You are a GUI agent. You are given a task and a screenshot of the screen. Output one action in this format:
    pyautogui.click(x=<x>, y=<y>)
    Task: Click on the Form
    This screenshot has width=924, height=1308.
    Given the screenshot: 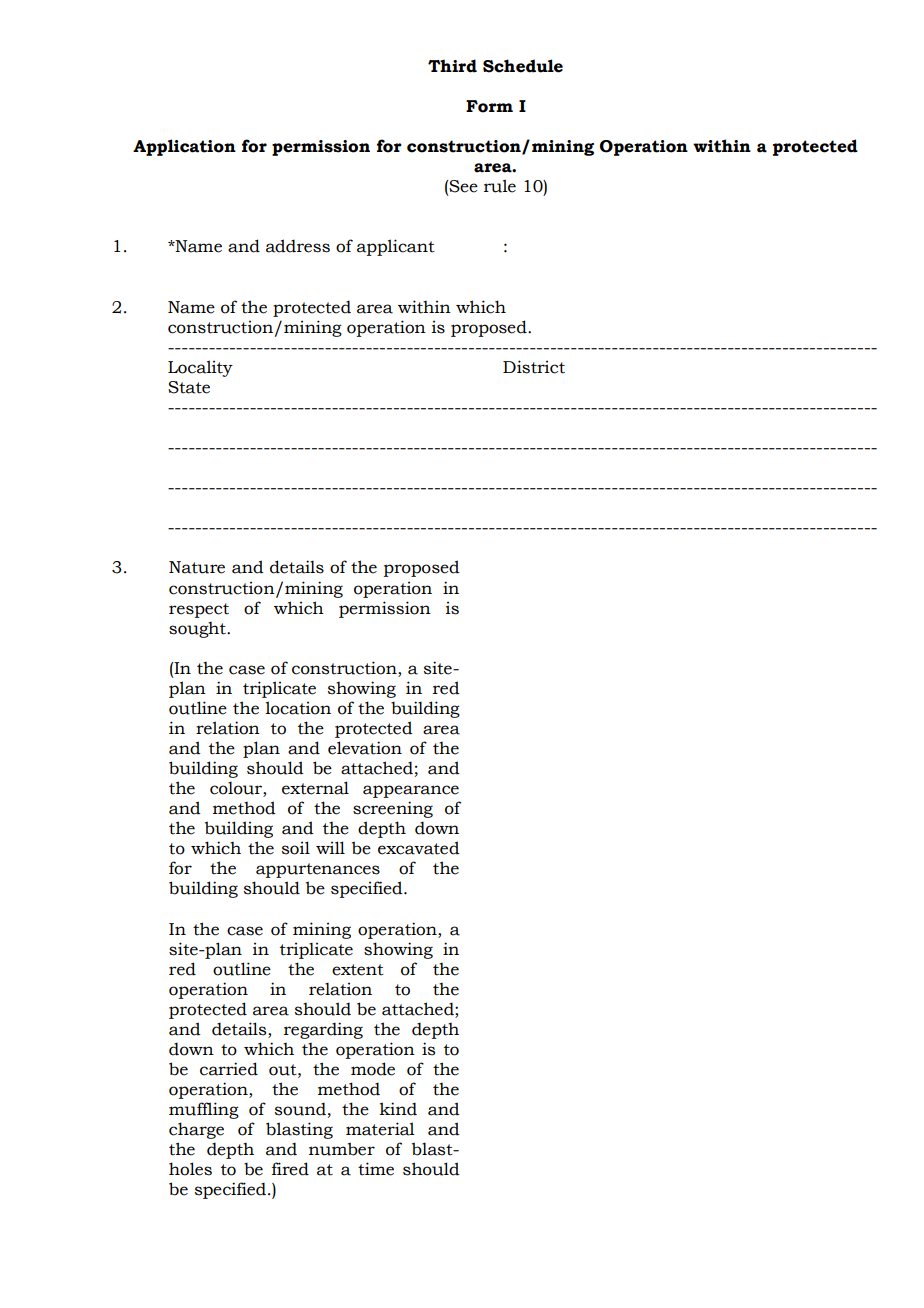 What is the action you would take?
    pyautogui.click(x=489, y=106)
